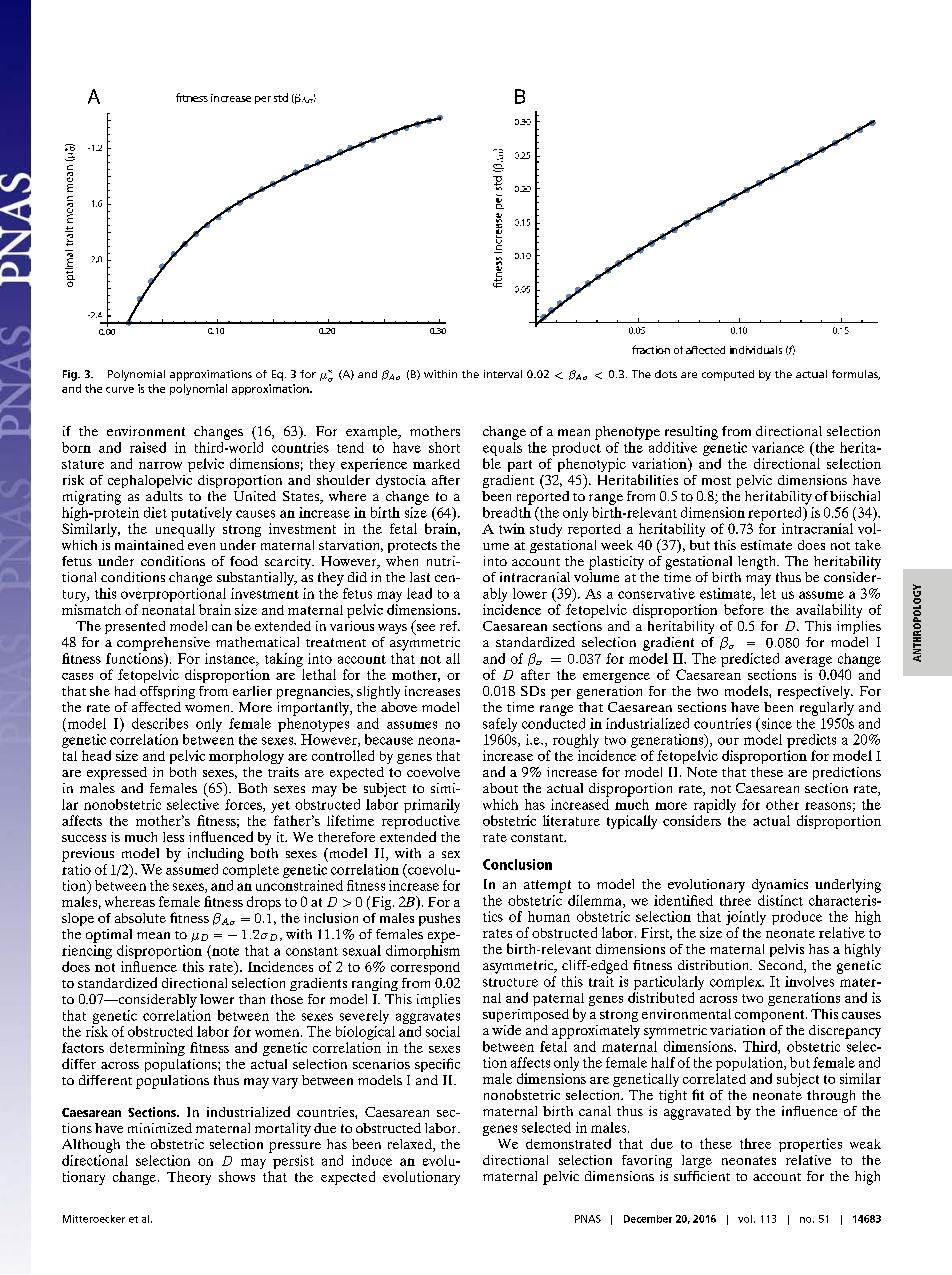 The height and width of the screenshot is (1275, 952). Describe the element at coordinates (140, 918) in the screenshot. I see `absolute` at that location.
